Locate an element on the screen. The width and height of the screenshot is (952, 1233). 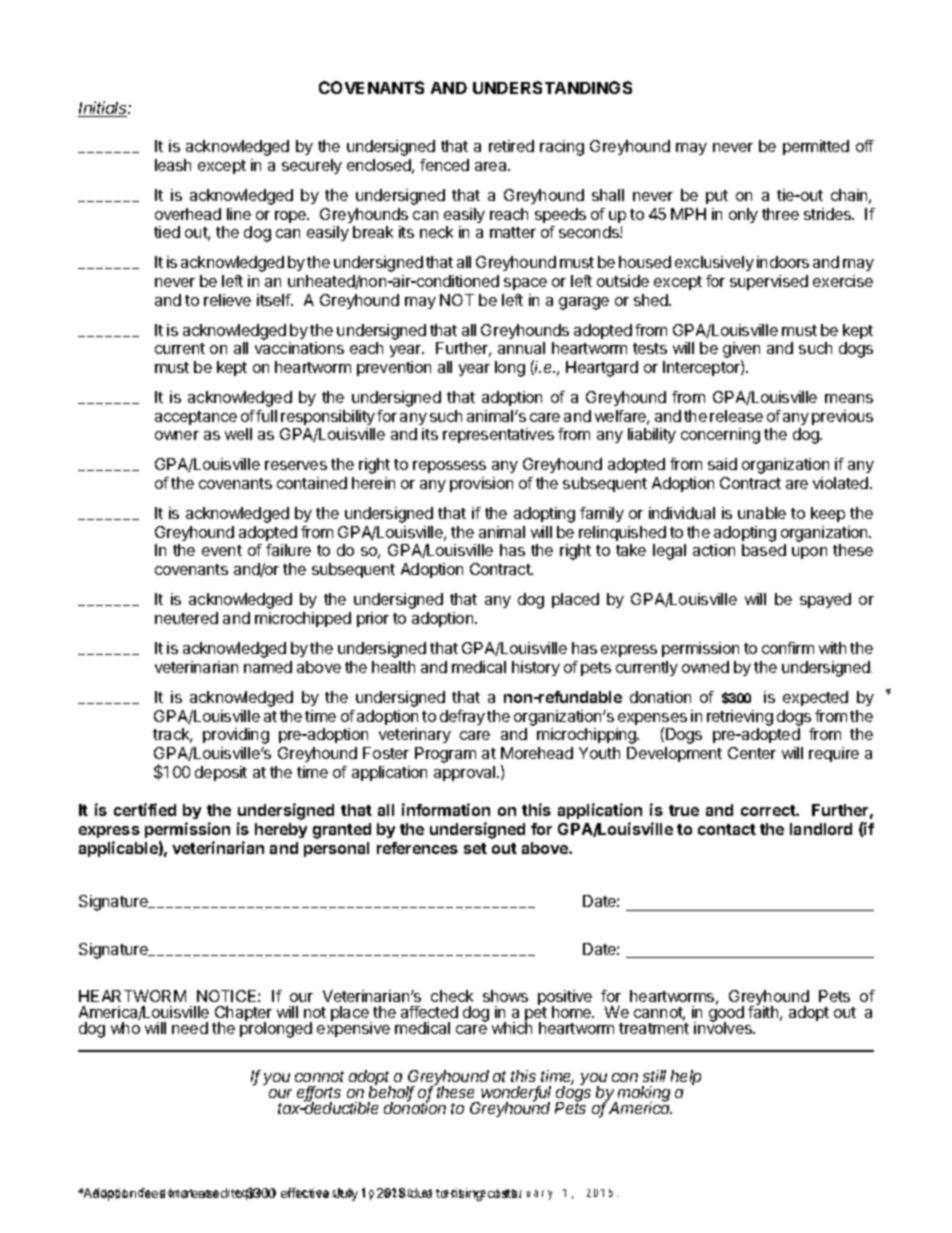
well is located at coordinates (238, 434).
